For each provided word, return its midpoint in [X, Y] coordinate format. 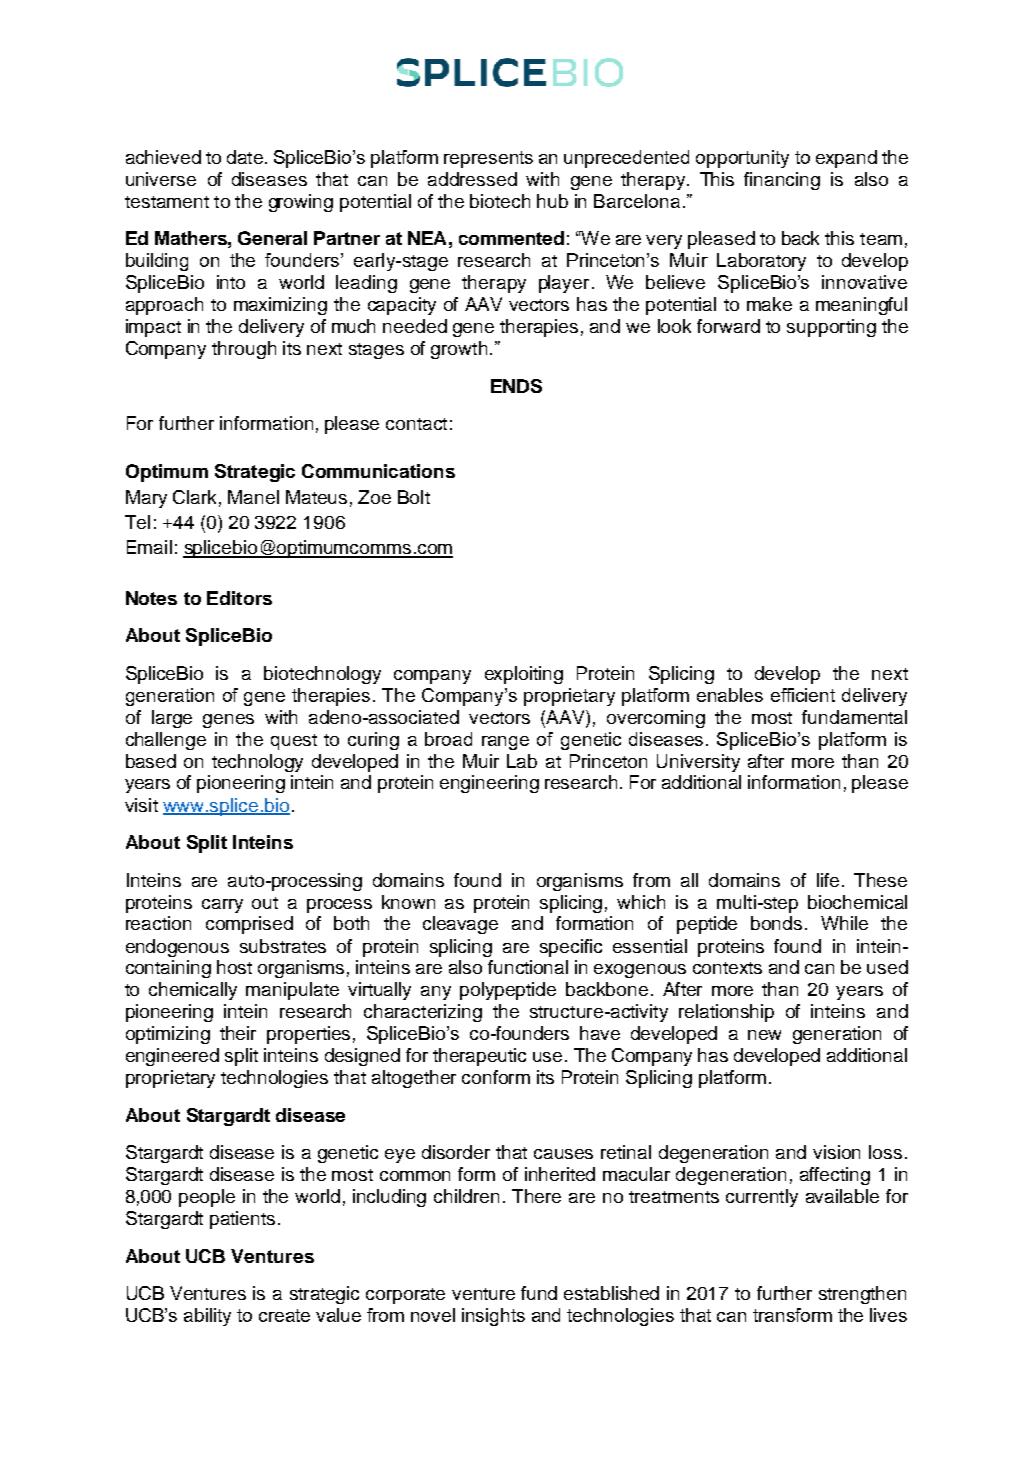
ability [207, 1317]
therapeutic [479, 1057]
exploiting [524, 675]
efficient [803, 695]
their [238, 1033]
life [828, 880]
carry [222, 906]
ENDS [516, 386]
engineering [489, 784]
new [764, 1035]
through [244, 350]
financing [782, 181]
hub [552, 201]
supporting [831, 328]
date [245, 157]
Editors [239, 598]
